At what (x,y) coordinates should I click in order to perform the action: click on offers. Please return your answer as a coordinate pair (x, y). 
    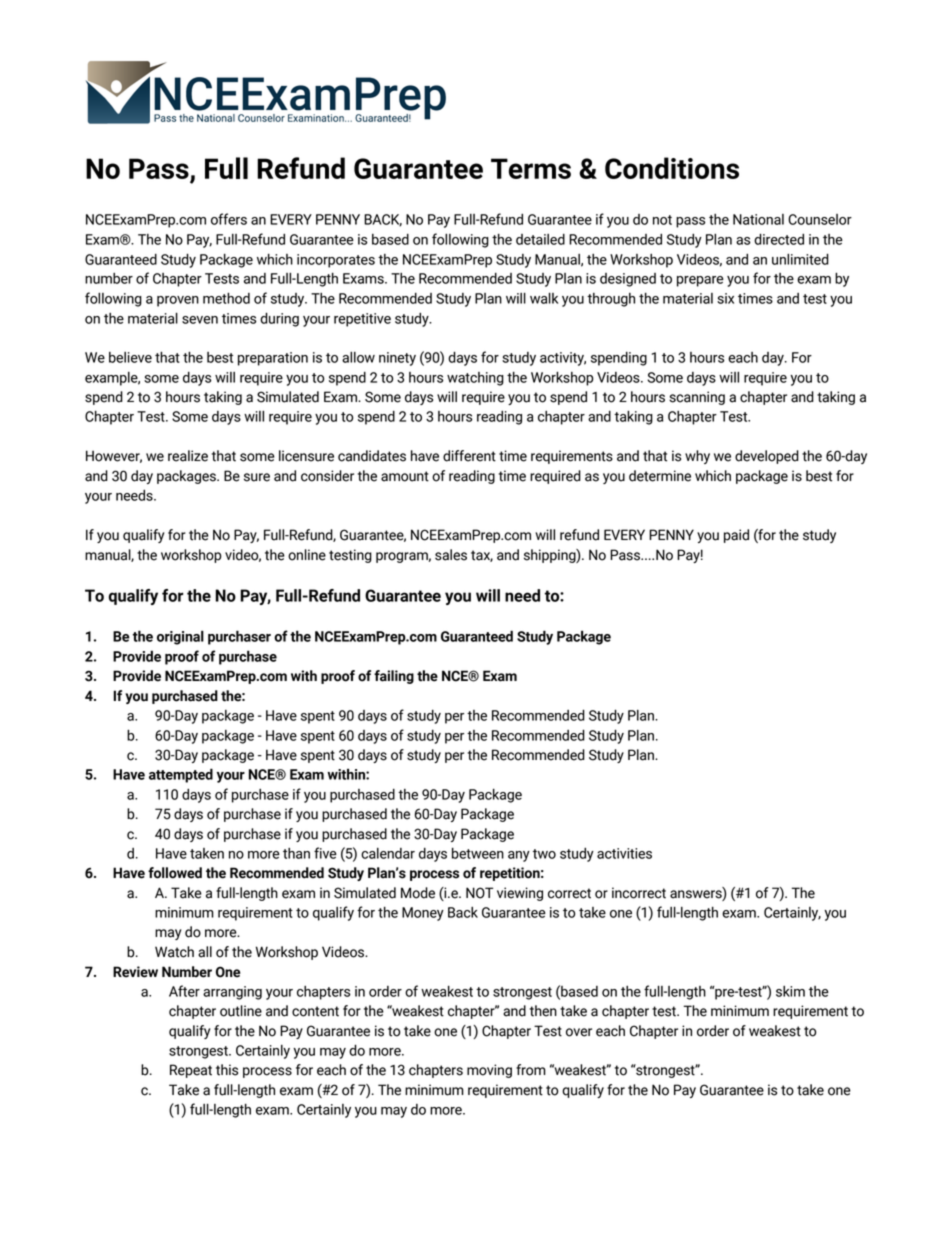
    Looking at the image, I should click on (229, 219).
